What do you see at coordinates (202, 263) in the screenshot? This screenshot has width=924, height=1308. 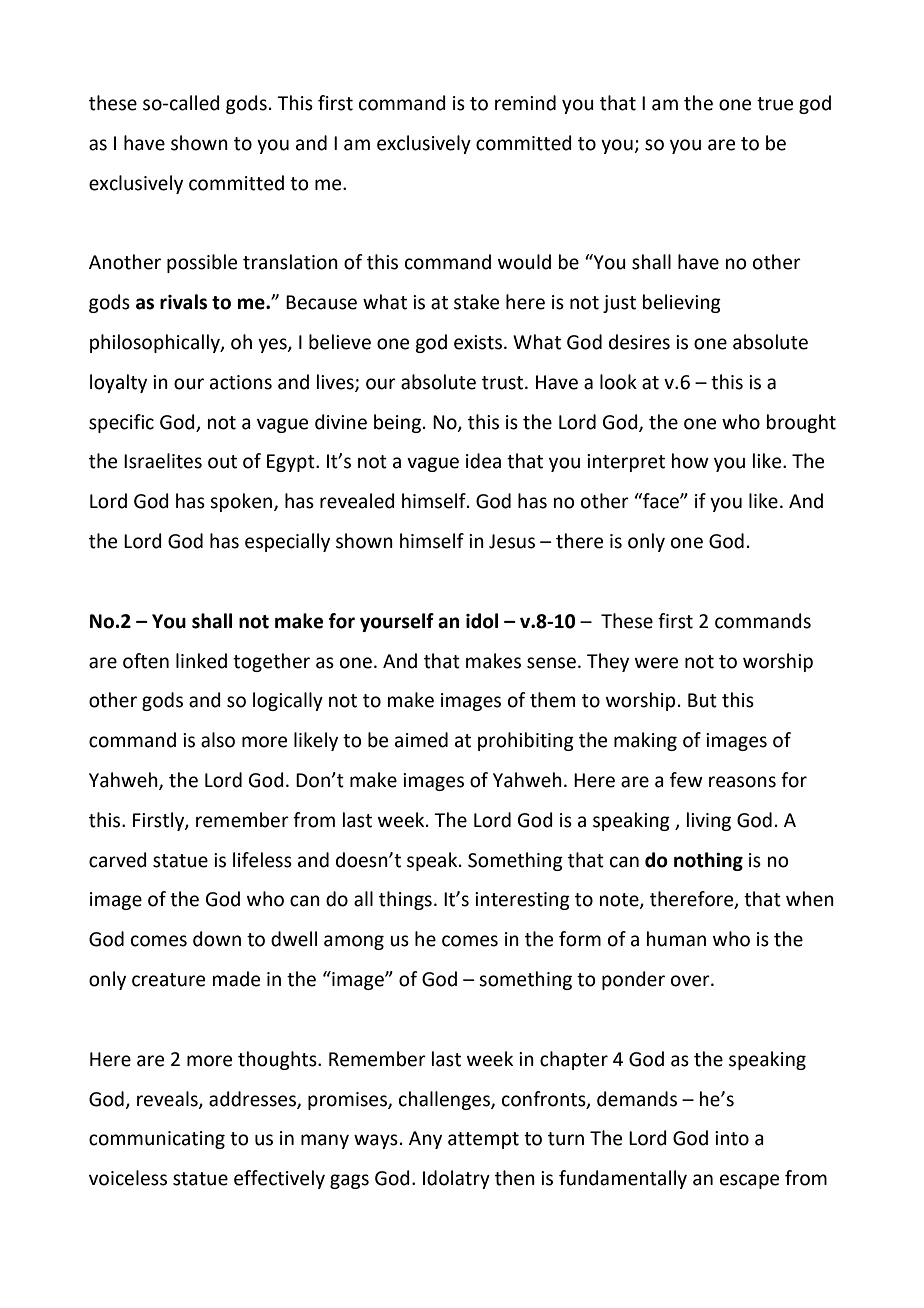 I see `possible` at bounding box center [202, 263].
